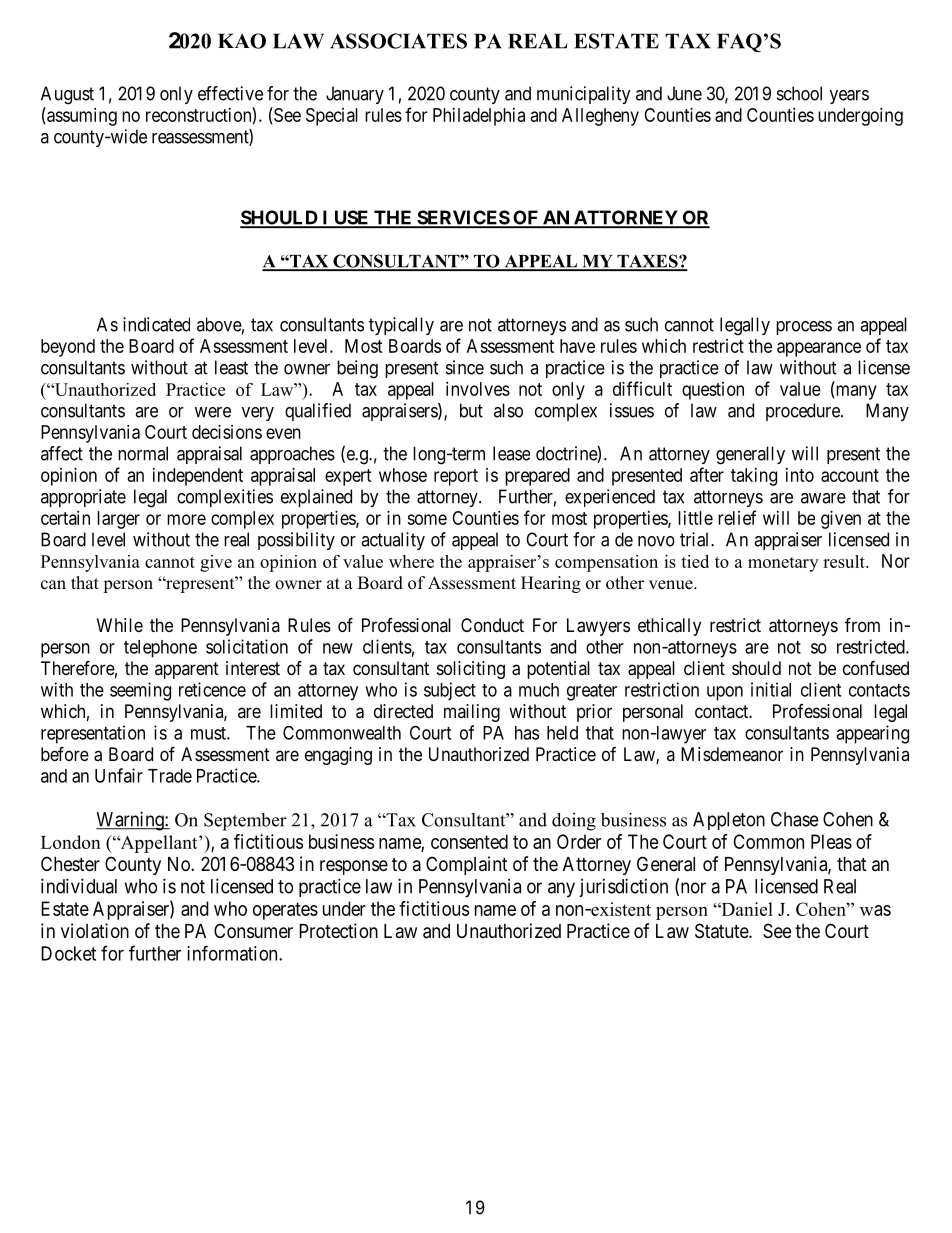 Image resolution: width=952 pixels, height=1233 pixels. Describe the element at coordinates (398, 41) in the screenshot. I see `ASSOCIATES` at that location.
